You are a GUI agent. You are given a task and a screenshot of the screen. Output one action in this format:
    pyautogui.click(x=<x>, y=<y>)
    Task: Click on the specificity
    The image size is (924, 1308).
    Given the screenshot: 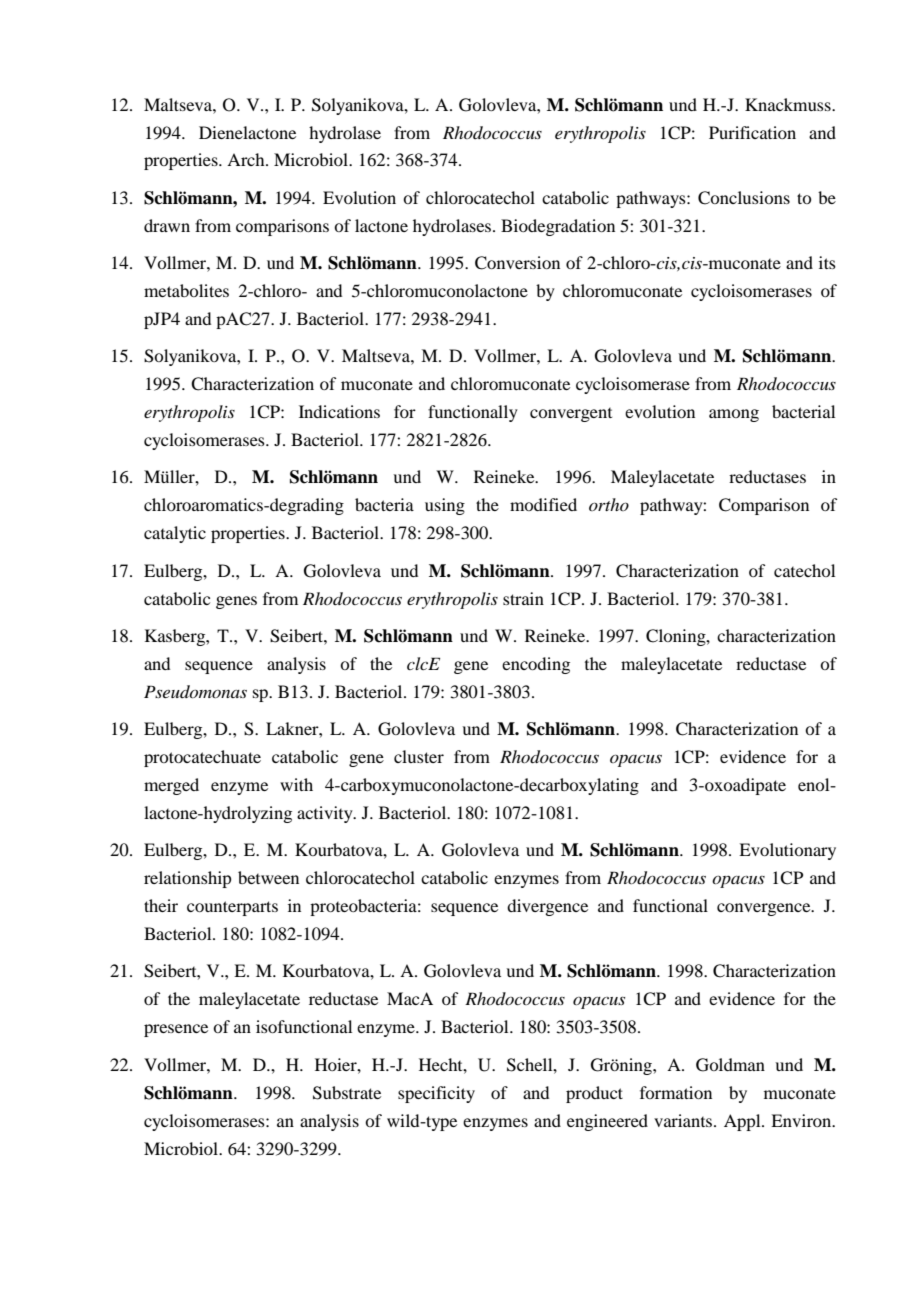 What is the action you would take?
    pyautogui.click(x=436, y=1094)
